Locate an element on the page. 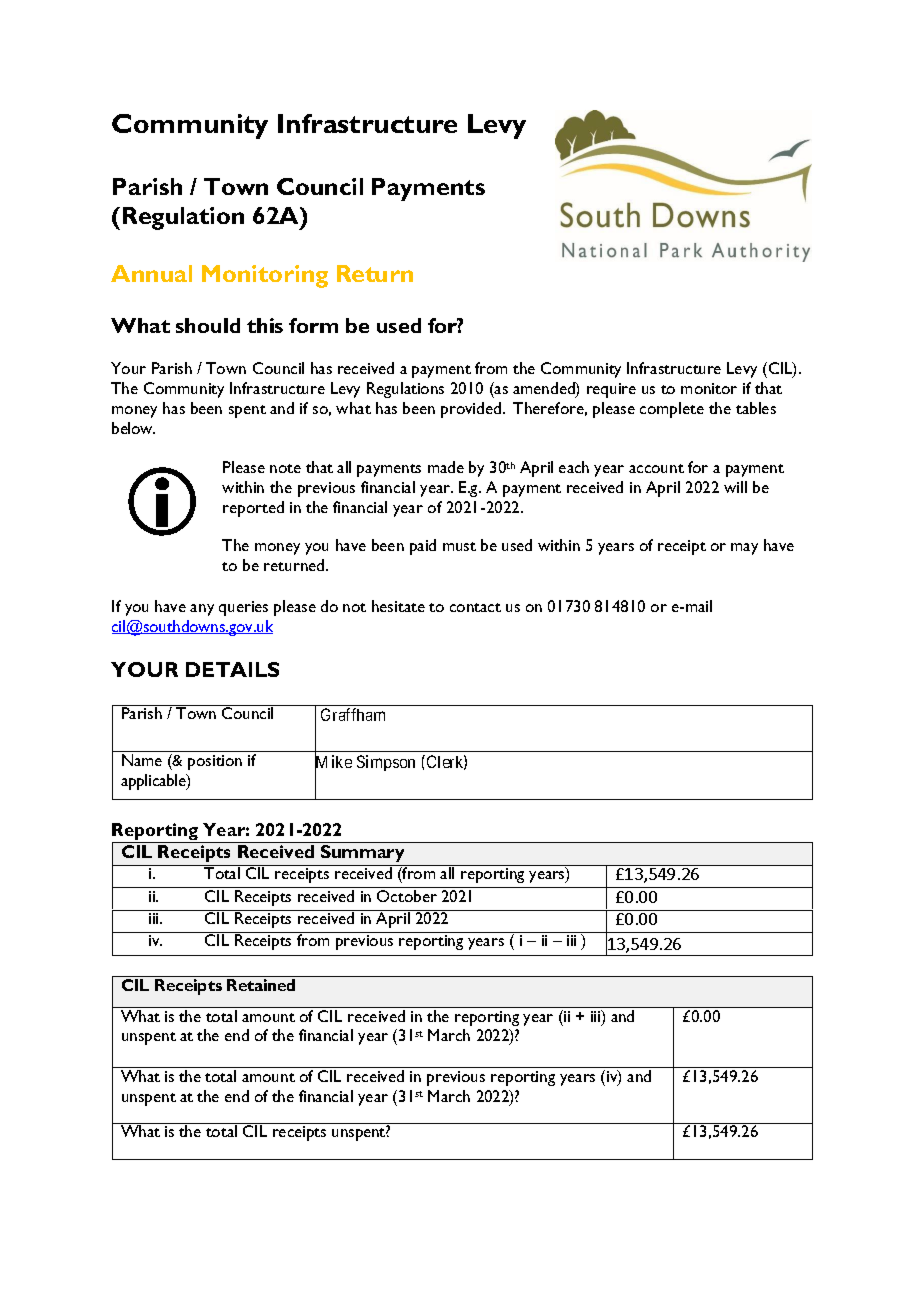  may is located at coordinates (744, 549).
